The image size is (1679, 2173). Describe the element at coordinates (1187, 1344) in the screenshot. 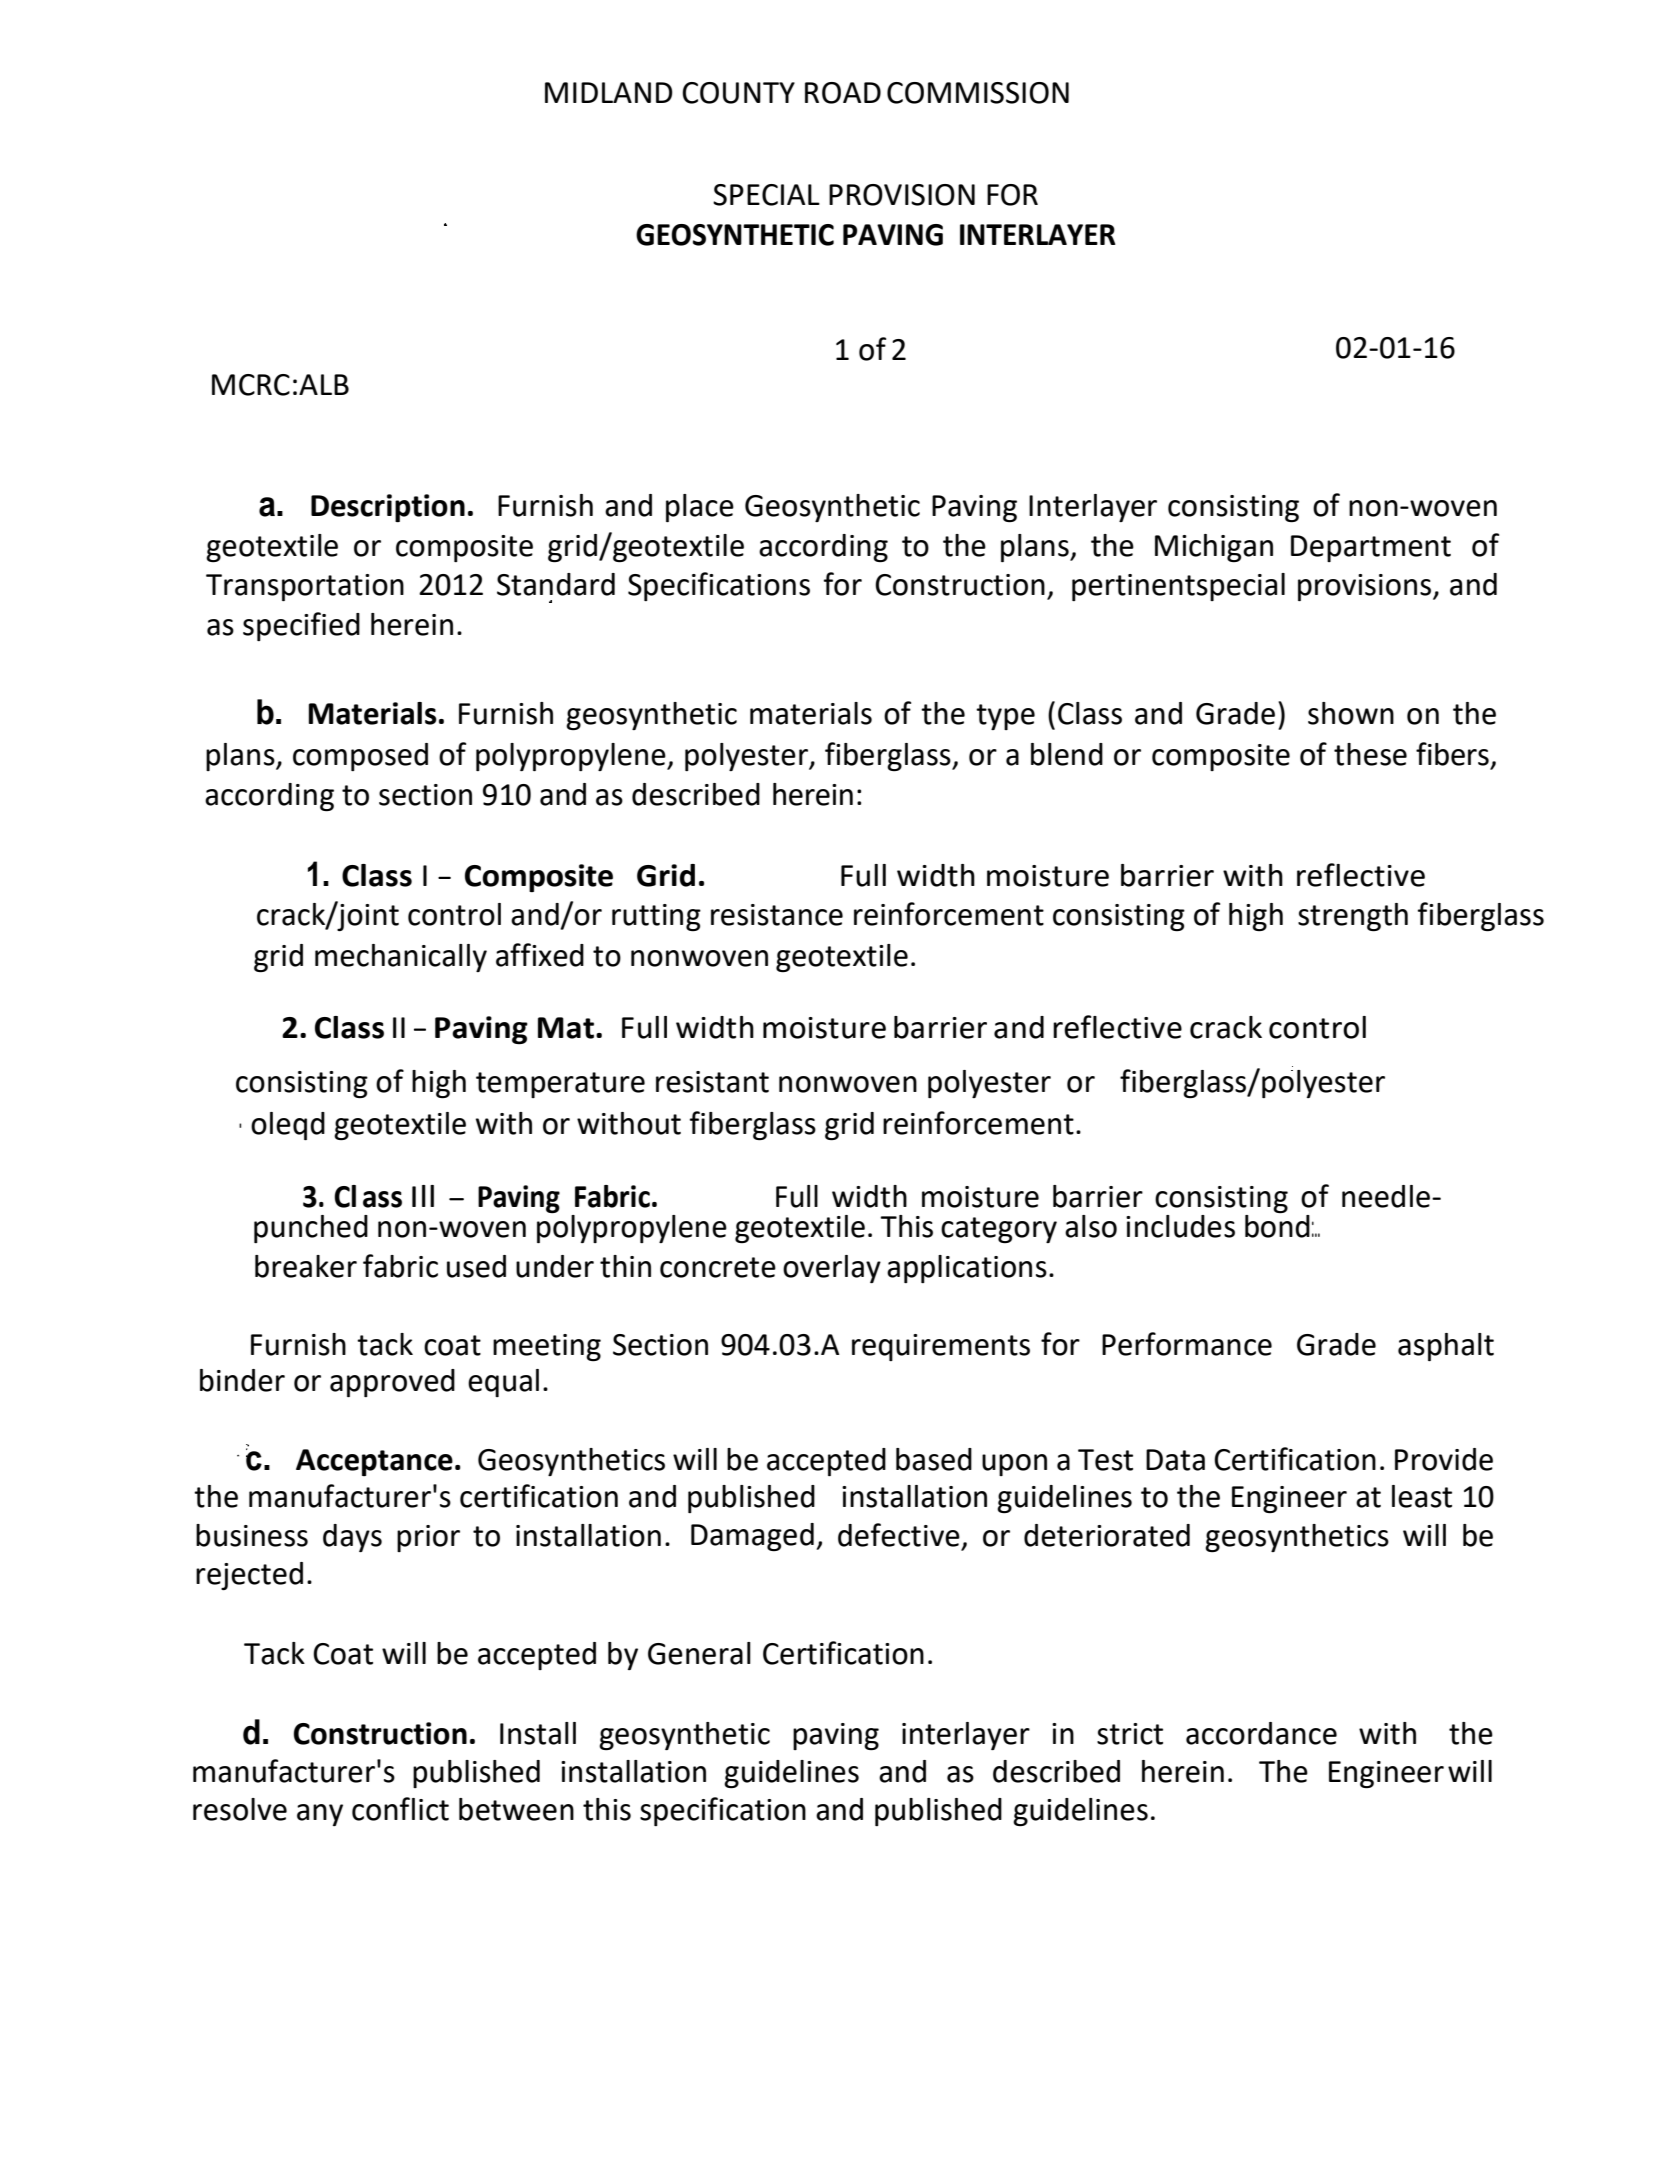

I see `Performance` at that location.
